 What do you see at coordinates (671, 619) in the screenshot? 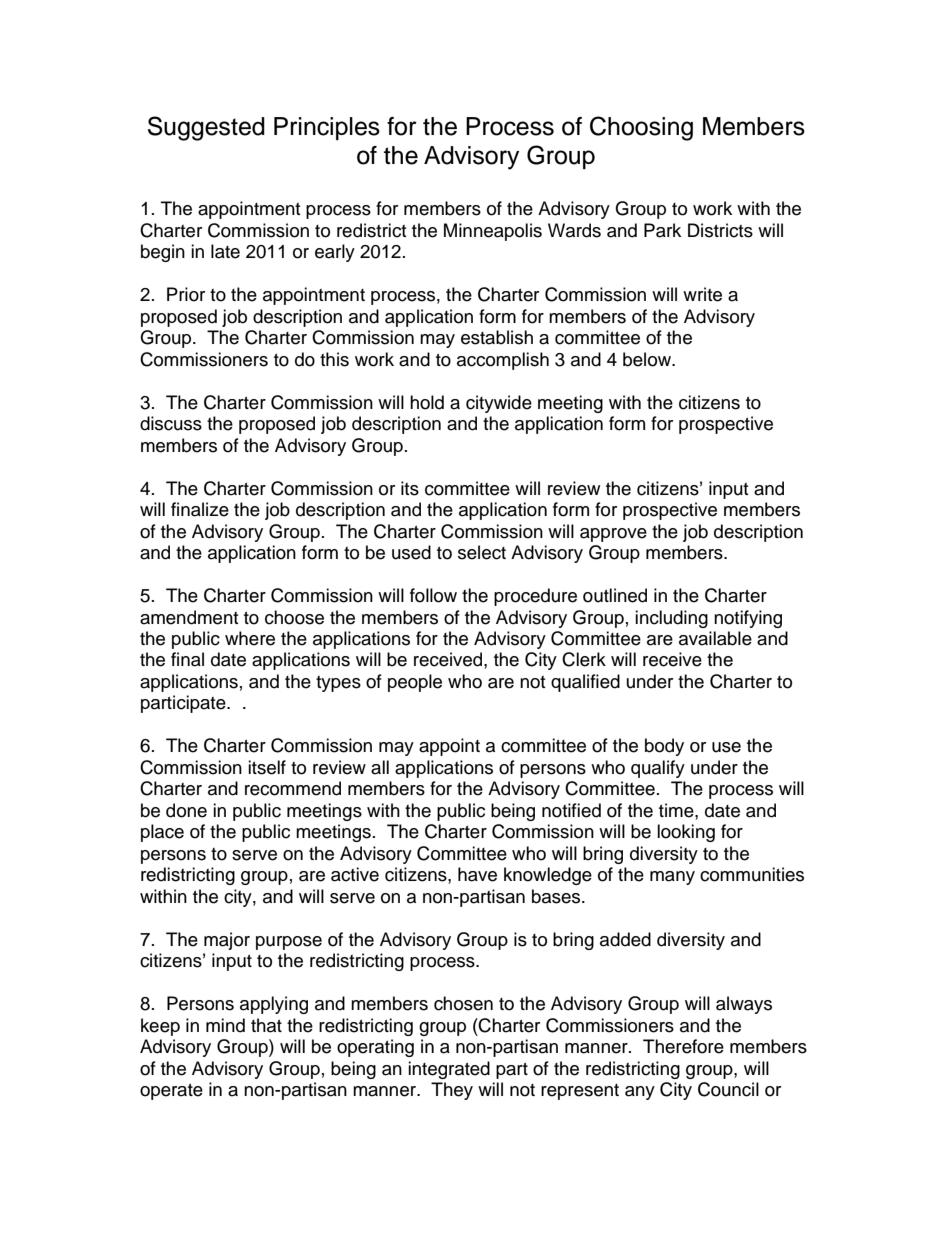
I see `including` at bounding box center [671, 619].
